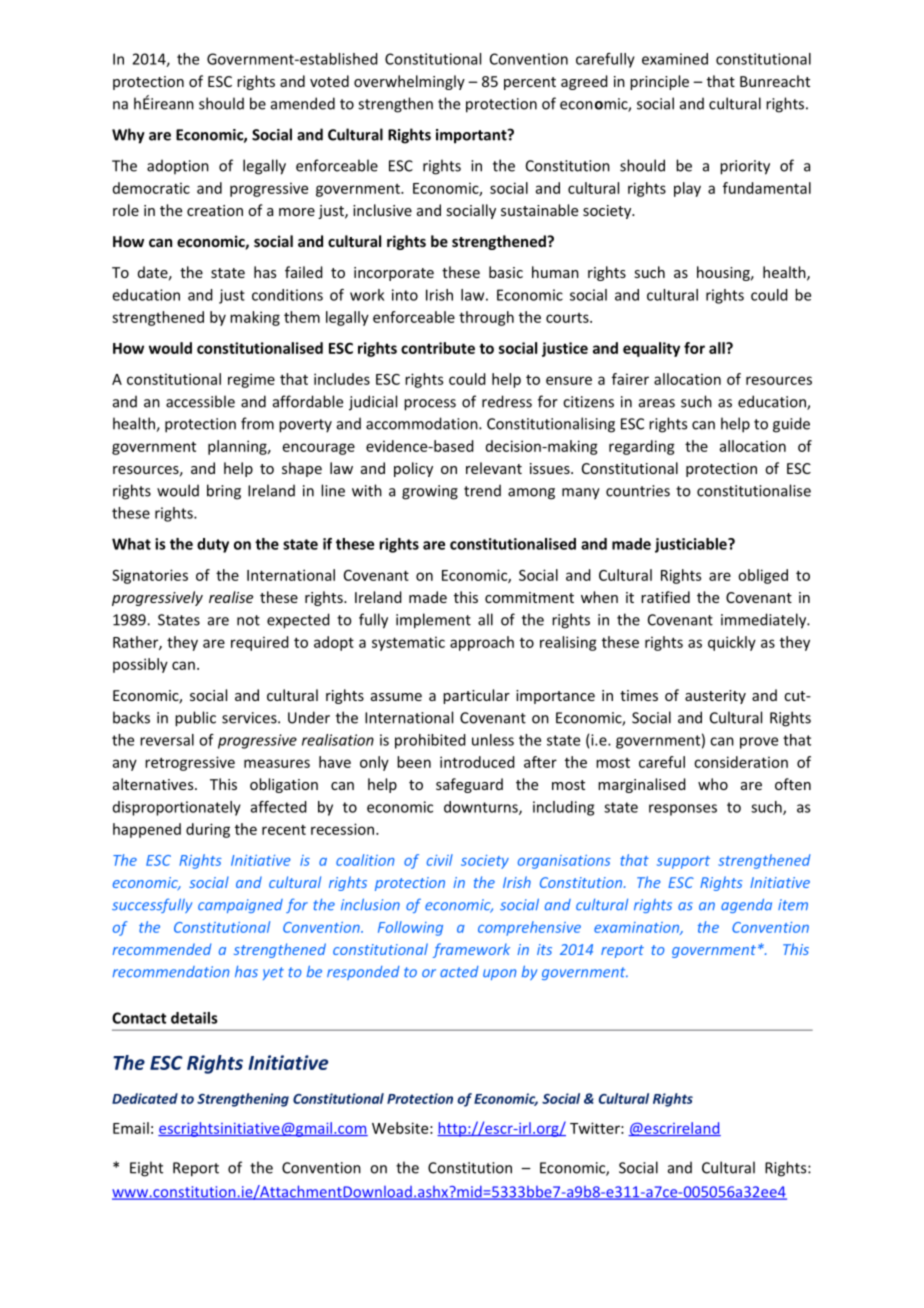 This screenshot has height=1308, width=924. Describe the element at coordinates (713, 784) in the screenshot. I see `who` at that location.
